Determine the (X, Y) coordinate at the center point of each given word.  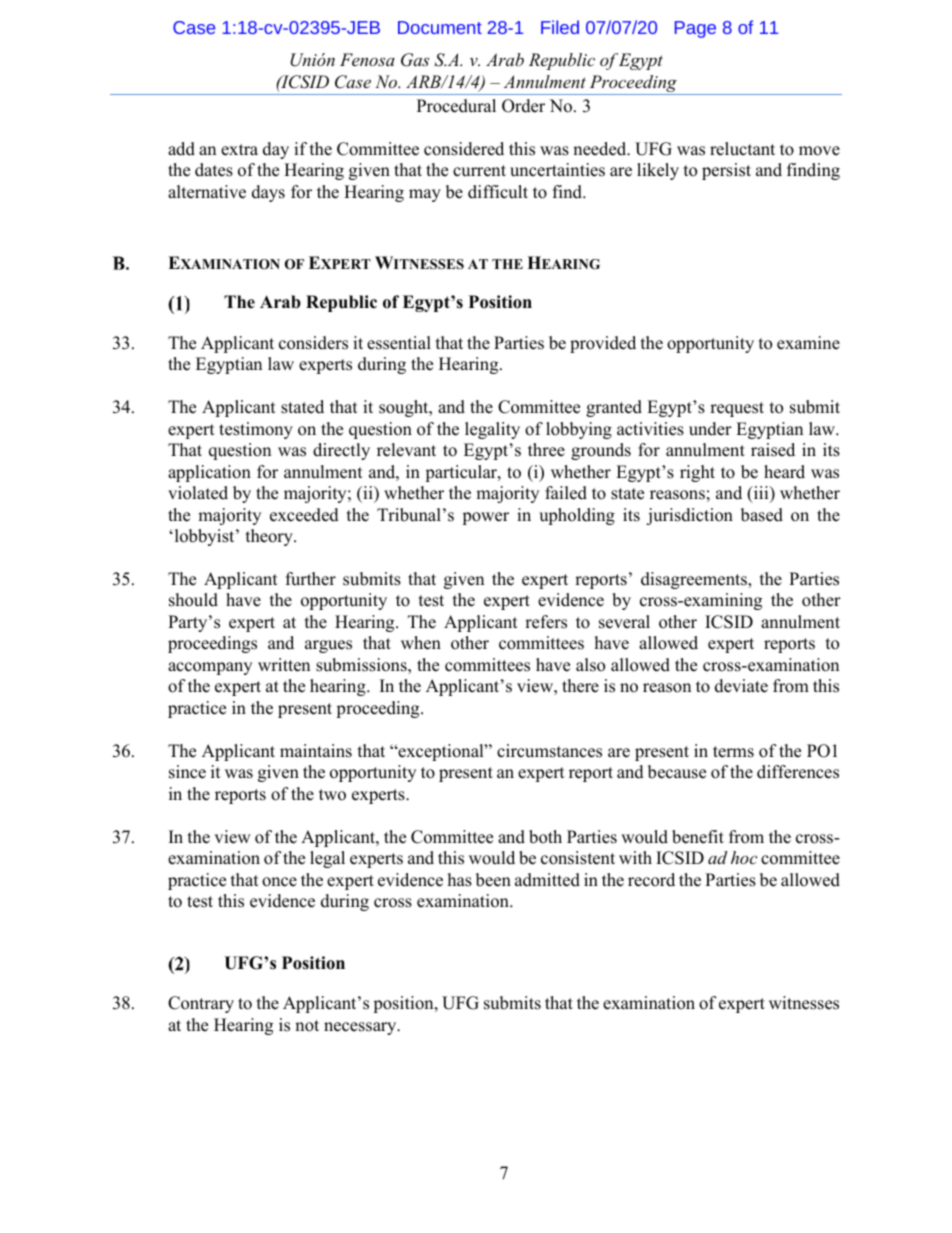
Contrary (201, 1004)
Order (523, 106)
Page (695, 29)
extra (239, 150)
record (651, 880)
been (493, 880)
